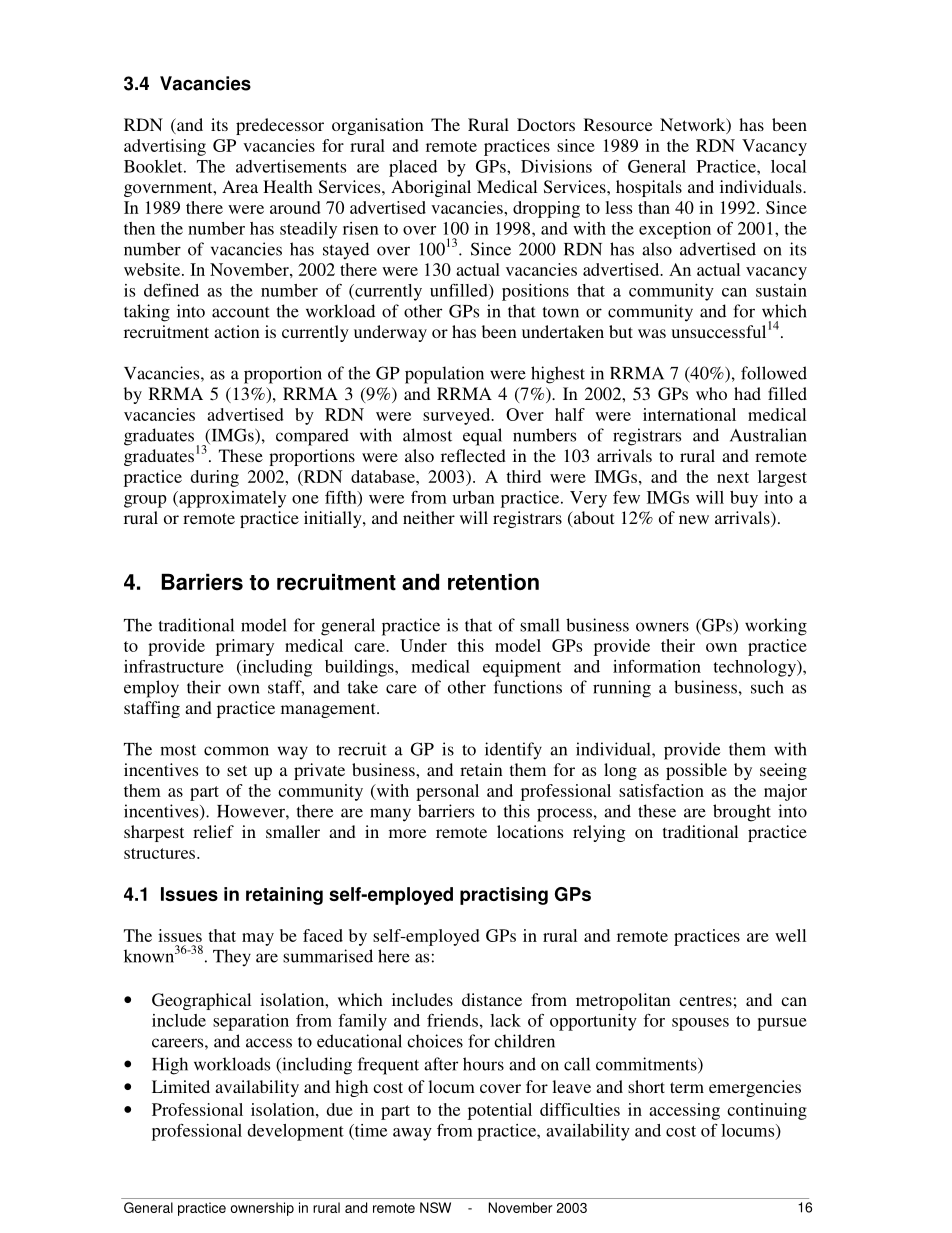 This page has width=952, height=1233. I want to click on hospitals, so click(649, 188).
